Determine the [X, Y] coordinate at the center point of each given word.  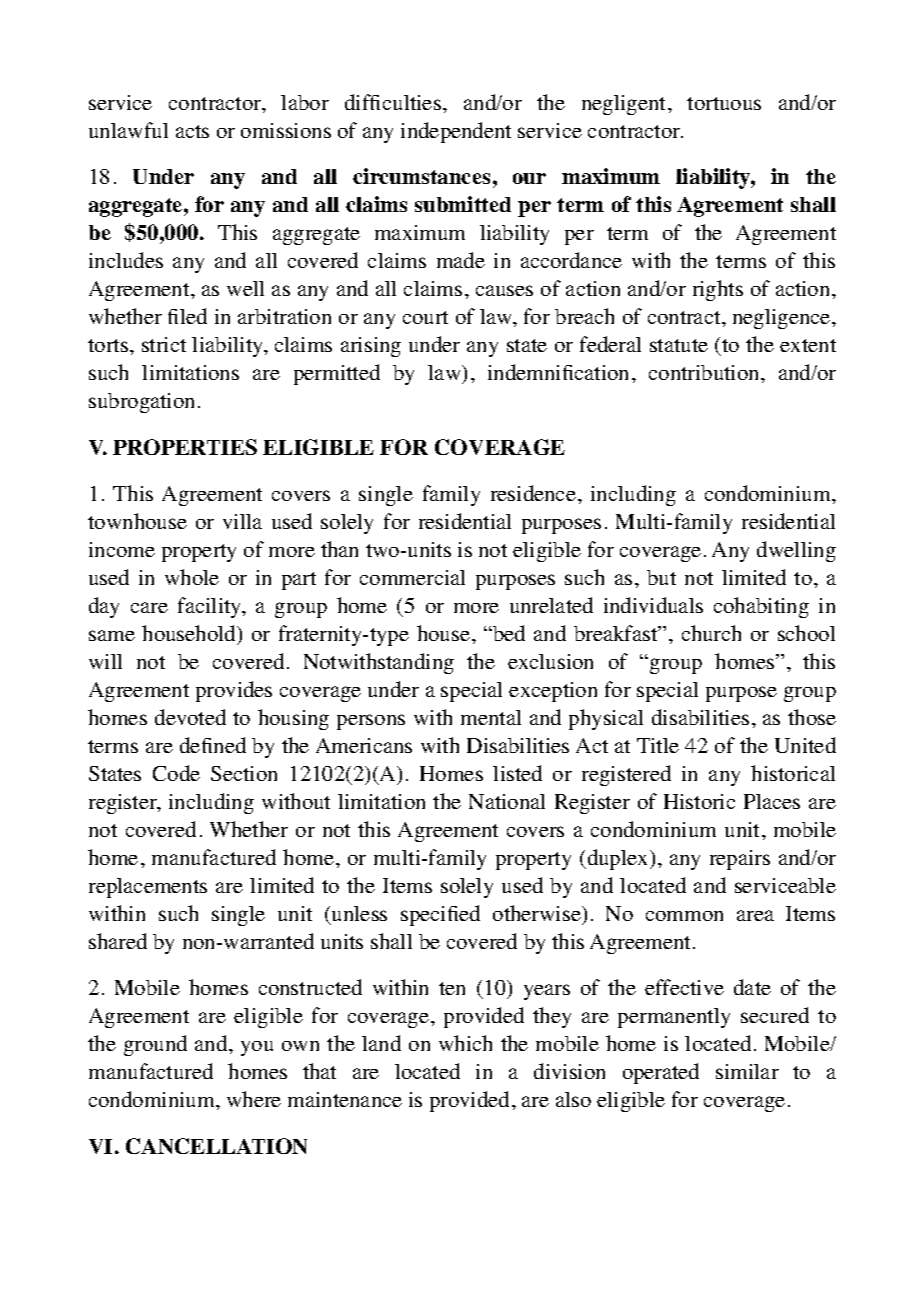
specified [440, 915]
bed [508, 633]
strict [164, 344]
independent [456, 132]
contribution [705, 372]
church [711, 633]
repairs [740, 860]
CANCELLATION [216, 1146]
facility [211, 607]
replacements [148, 888]
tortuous [724, 103]
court [425, 317]
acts [192, 131]
